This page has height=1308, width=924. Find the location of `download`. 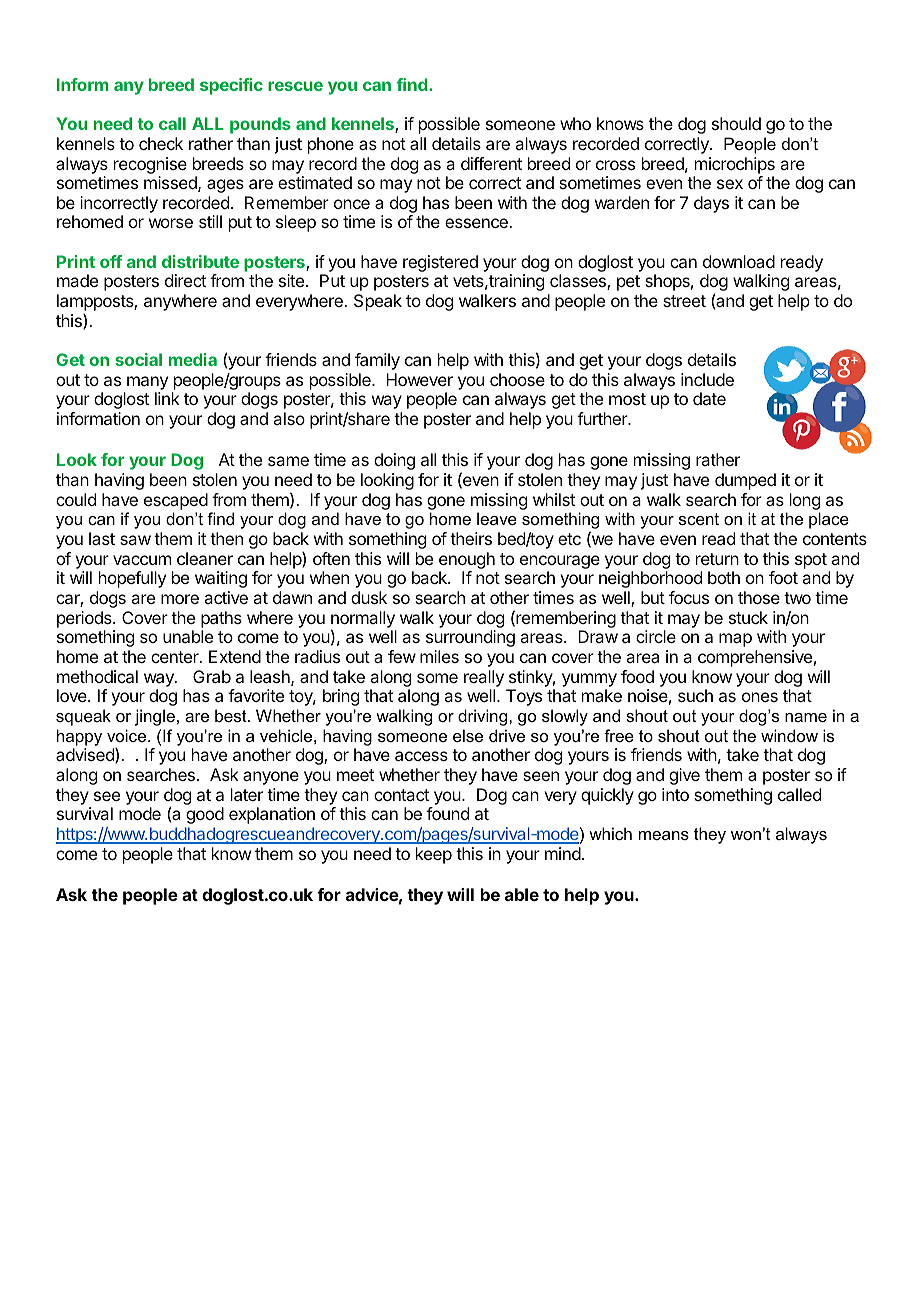

download is located at coordinates (739, 261).
